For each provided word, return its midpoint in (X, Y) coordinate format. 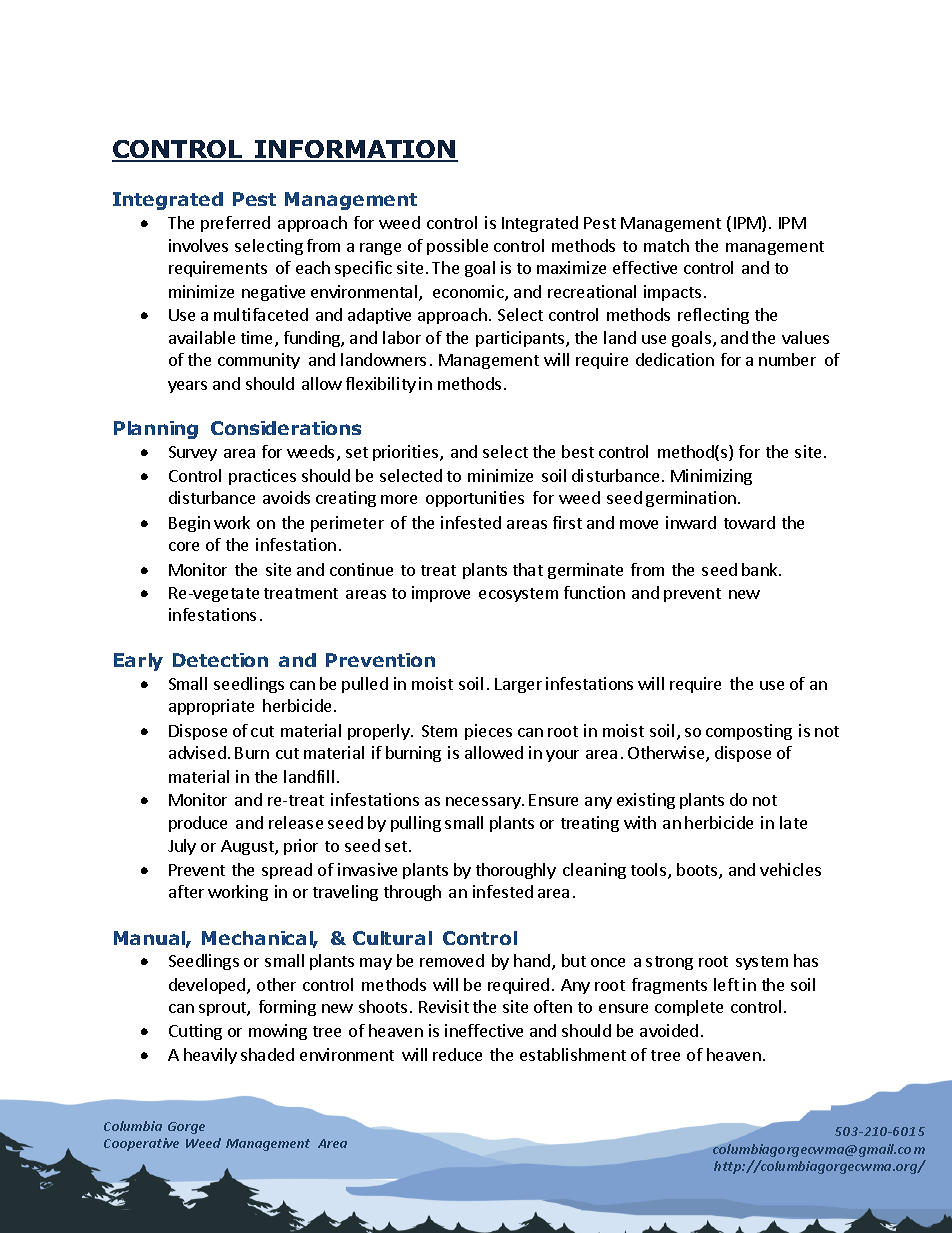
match (666, 245)
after (186, 891)
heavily (210, 1056)
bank (761, 569)
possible (457, 247)
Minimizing (711, 477)
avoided (669, 1030)
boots (698, 871)
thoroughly (516, 871)
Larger (518, 685)
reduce (457, 1054)
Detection (220, 660)
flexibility (381, 385)
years (187, 387)
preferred (235, 224)
